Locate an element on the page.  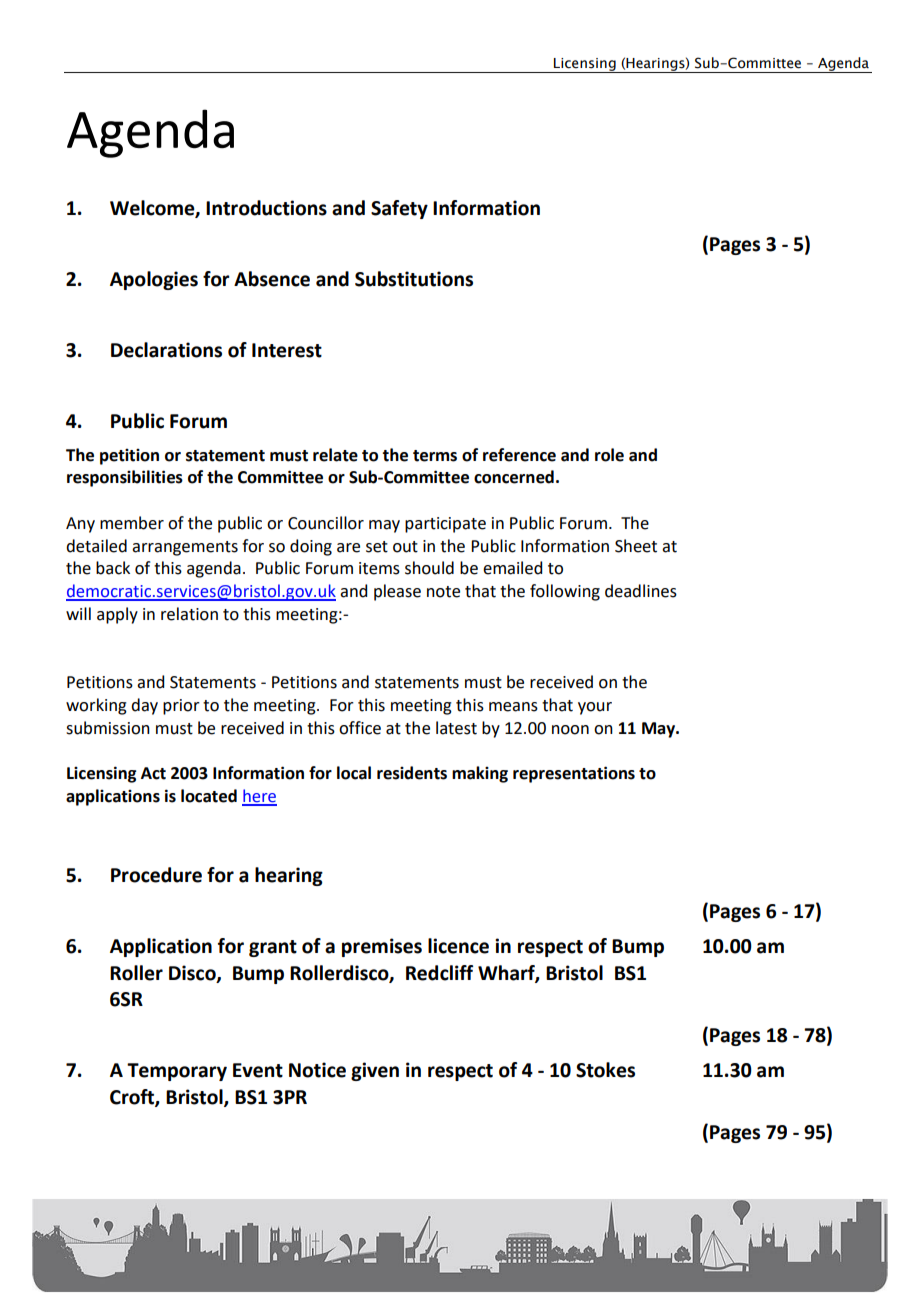
Substitutions is located at coordinates (414, 279).
